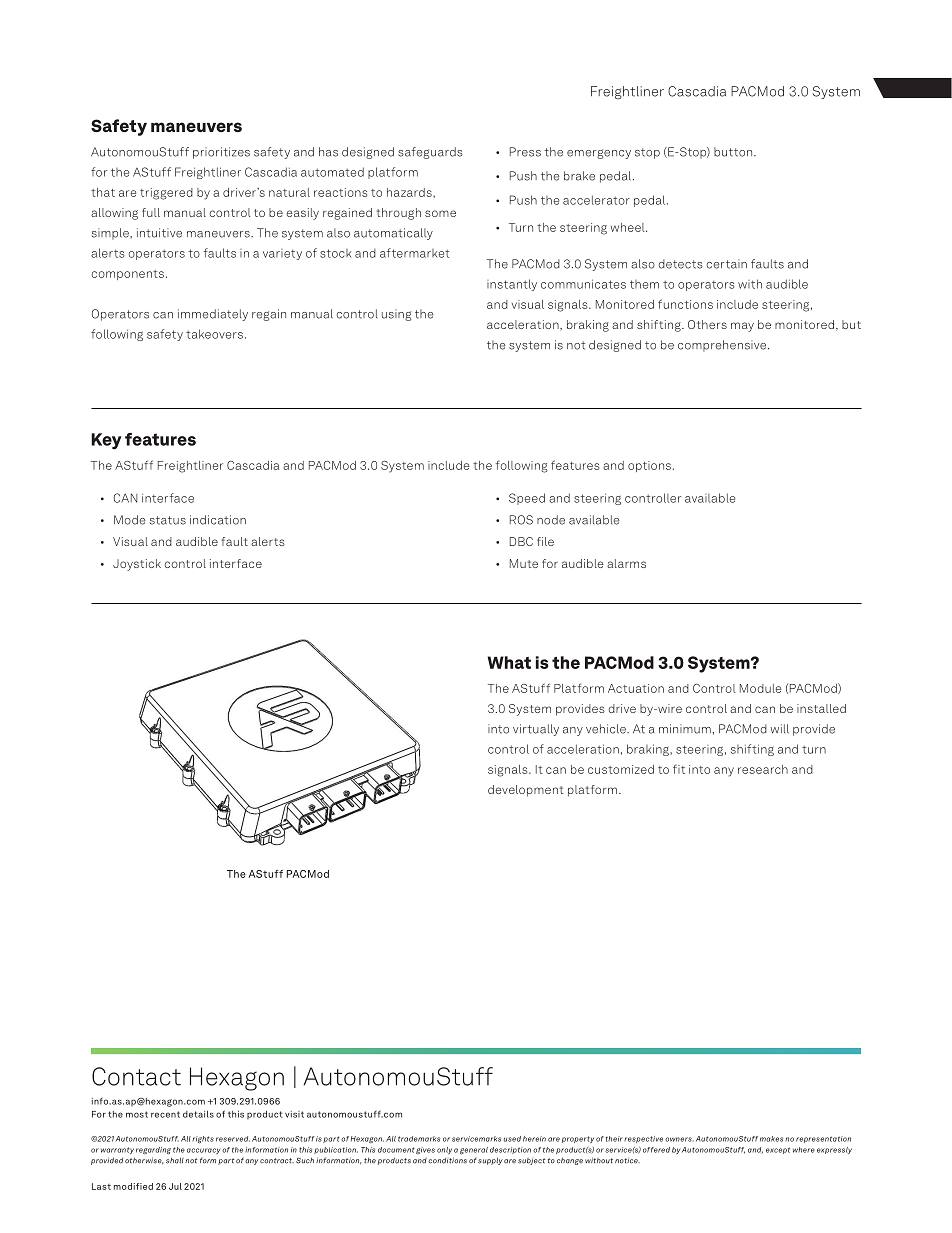 This image has height=1233, width=952. Describe the element at coordinates (727, 264) in the image. I see `certain` at that location.
